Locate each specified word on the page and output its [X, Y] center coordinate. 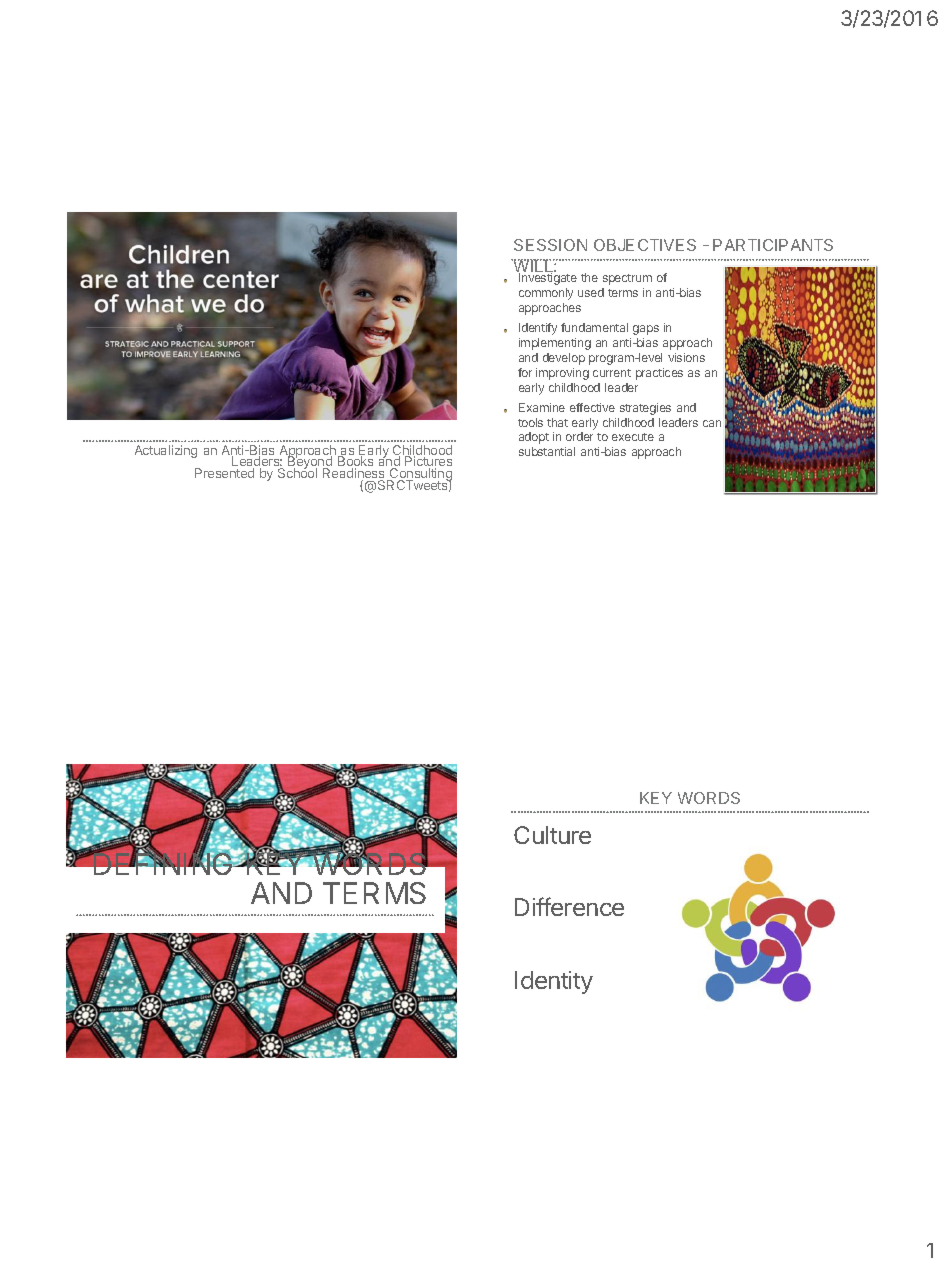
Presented [224, 473]
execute [633, 437]
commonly [546, 294]
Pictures [428, 462]
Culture [552, 835]
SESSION [550, 245]
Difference [569, 906]
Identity [554, 982]
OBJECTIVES [645, 245]
